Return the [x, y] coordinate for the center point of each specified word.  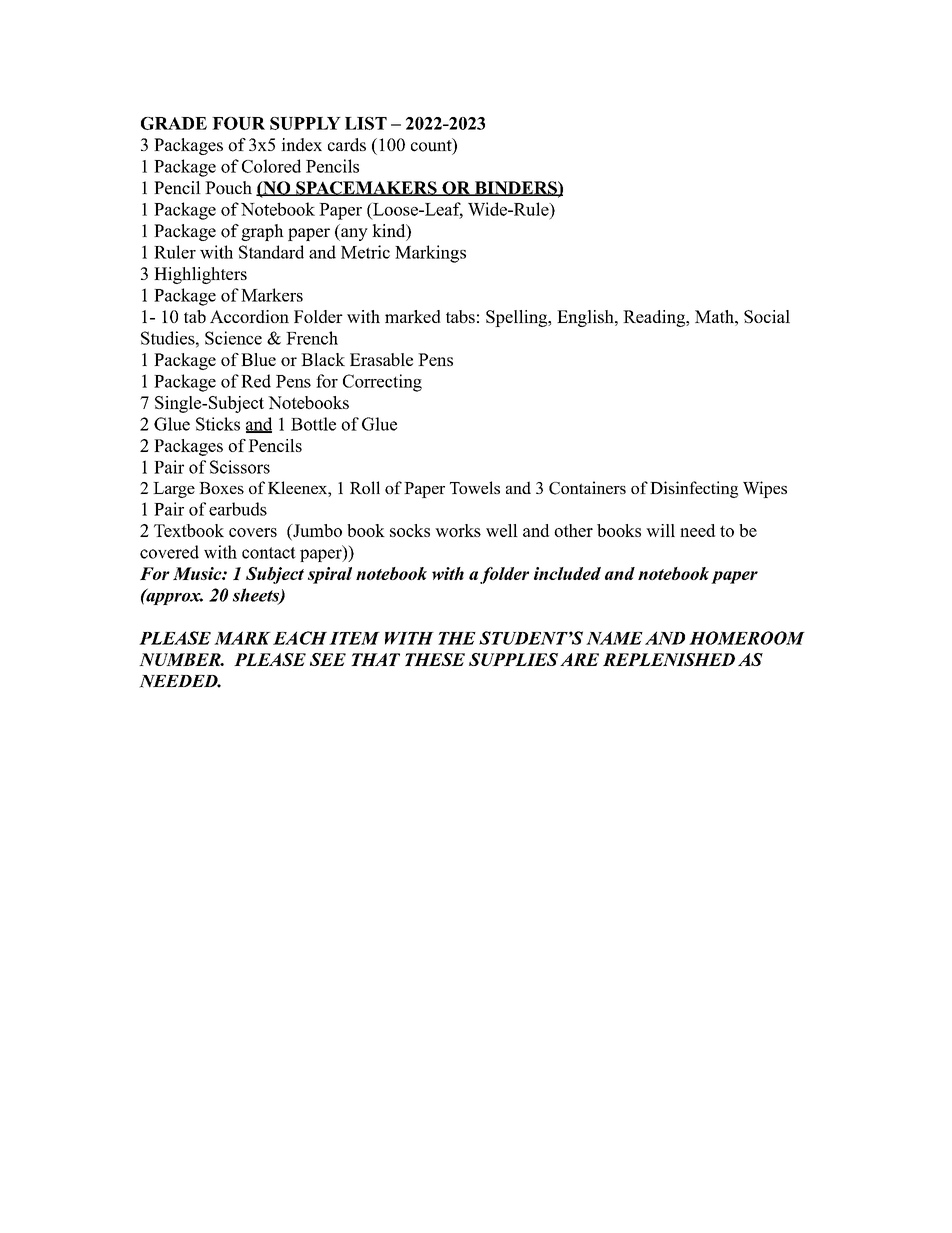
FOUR [238, 123]
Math [715, 316]
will [660, 530]
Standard [271, 252]
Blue [258, 359]
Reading [655, 318]
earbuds [238, 509]
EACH [300, 638]
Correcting [382, 383]
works [458, 530]
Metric [365, 252]
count [432, 146]
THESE [435, 659]
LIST [366, 123]
